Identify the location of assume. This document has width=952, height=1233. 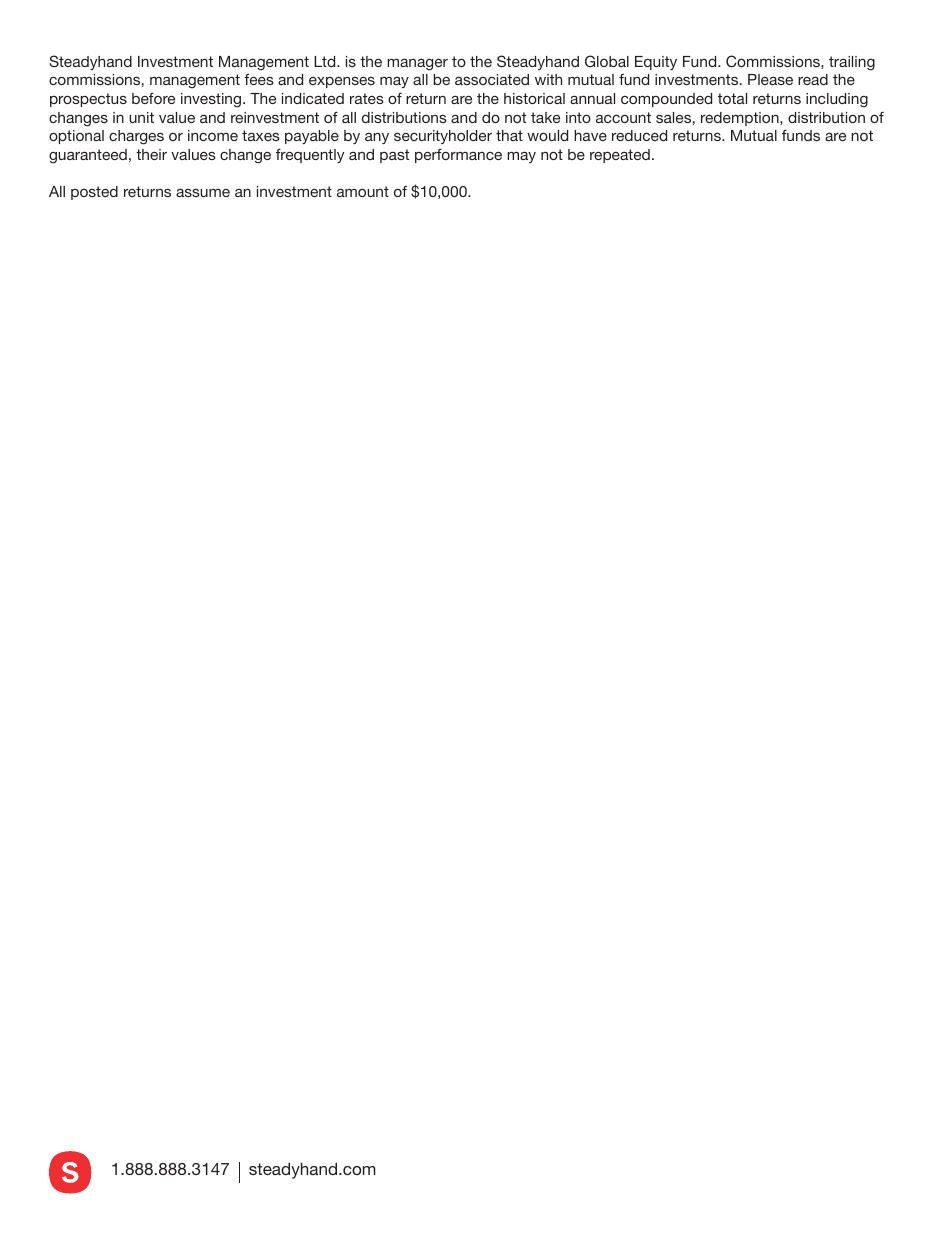
(203, 193).
